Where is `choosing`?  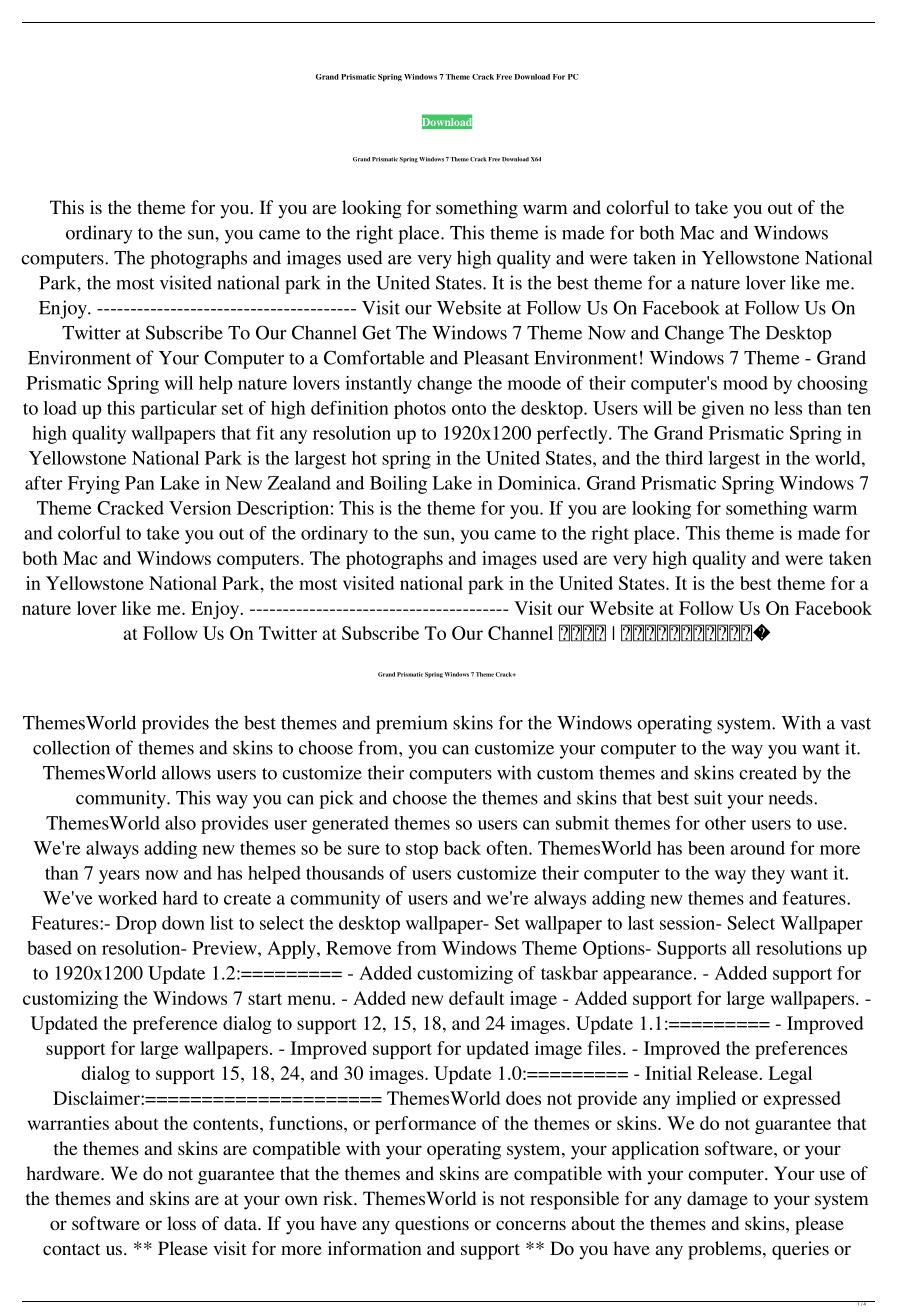
choosing is located at coordinates (832, 385).
